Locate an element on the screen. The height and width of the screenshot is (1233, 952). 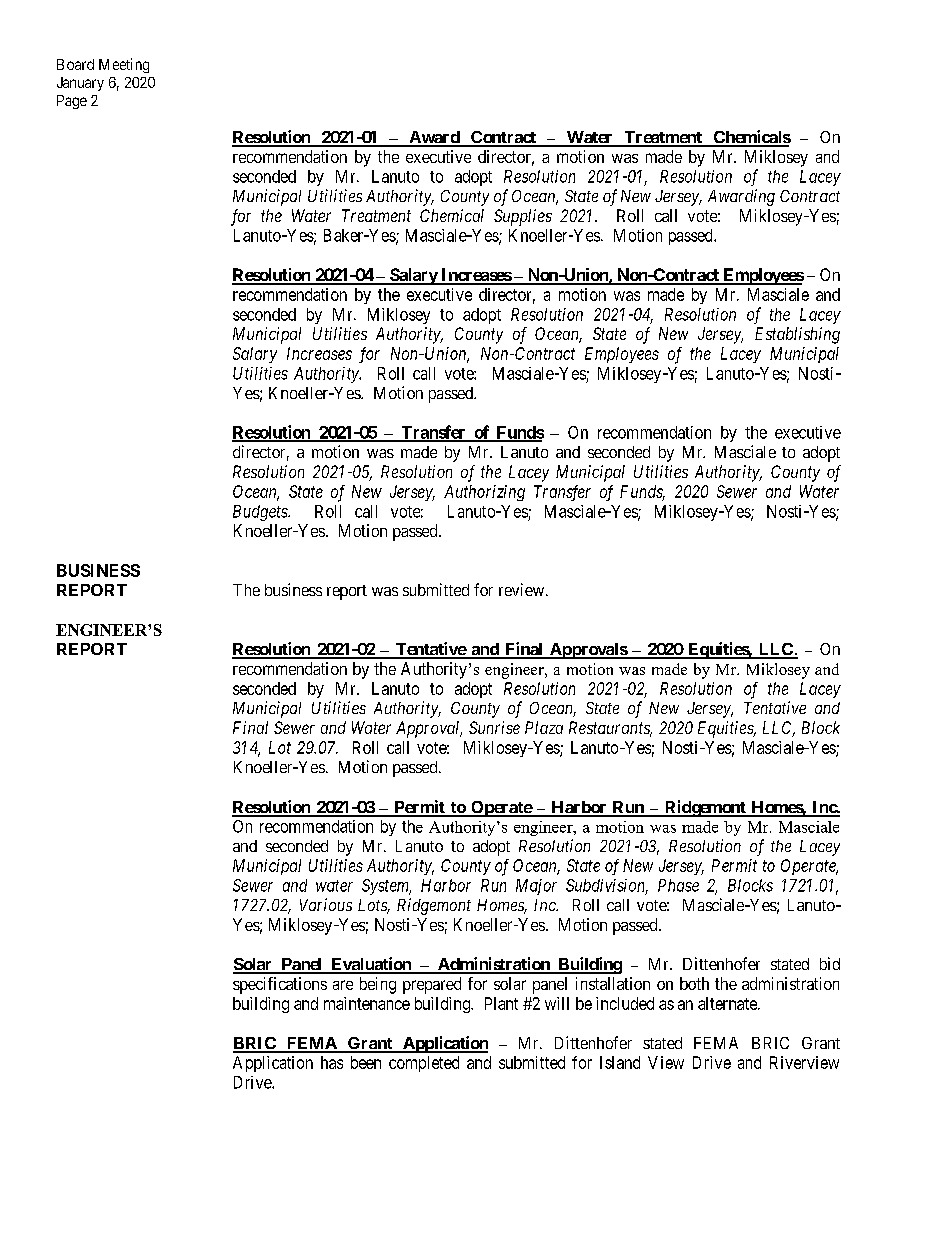
specifications is located at coordinates (280, 985).
